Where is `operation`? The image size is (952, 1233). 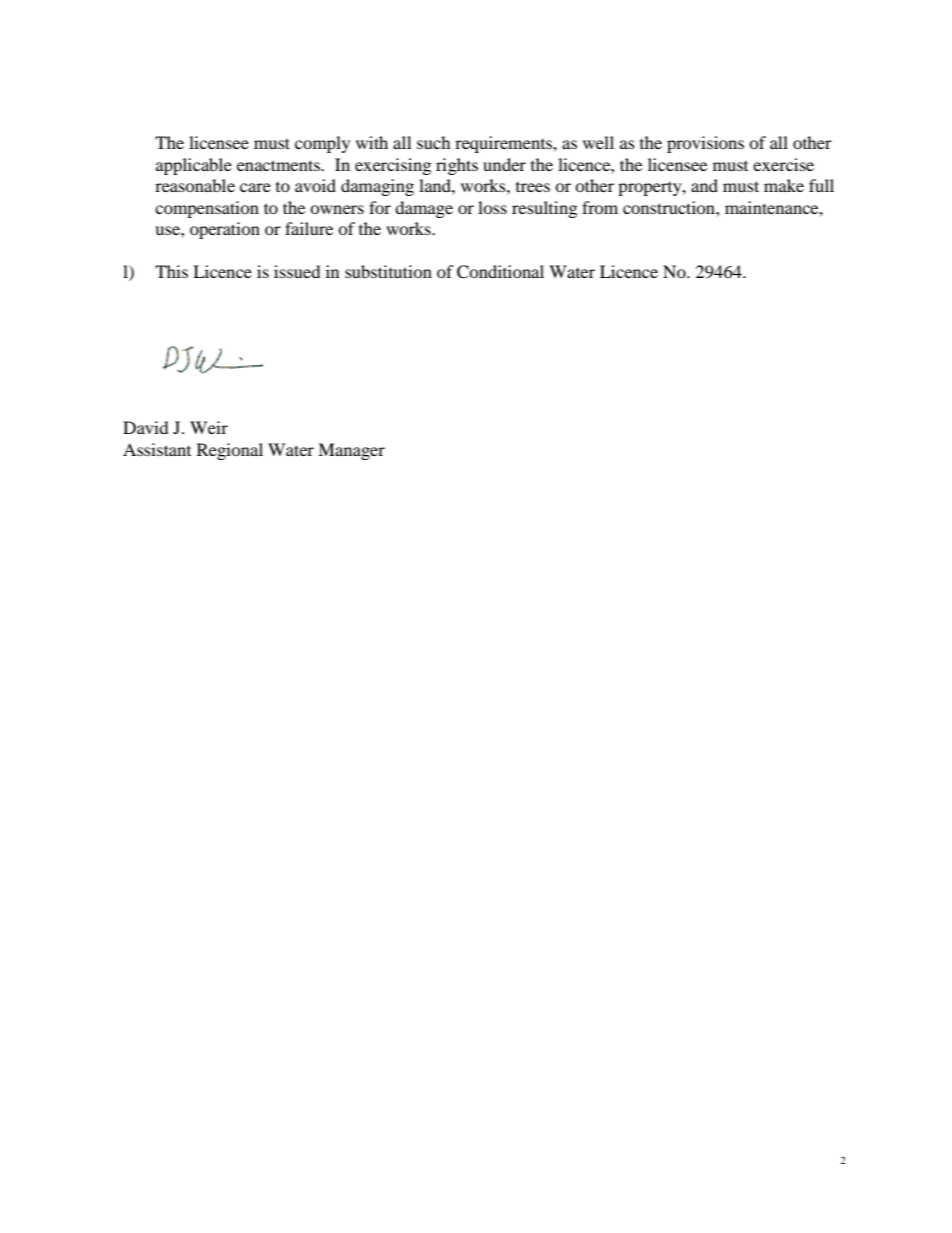 operation is located at coordinates (225, 230).
